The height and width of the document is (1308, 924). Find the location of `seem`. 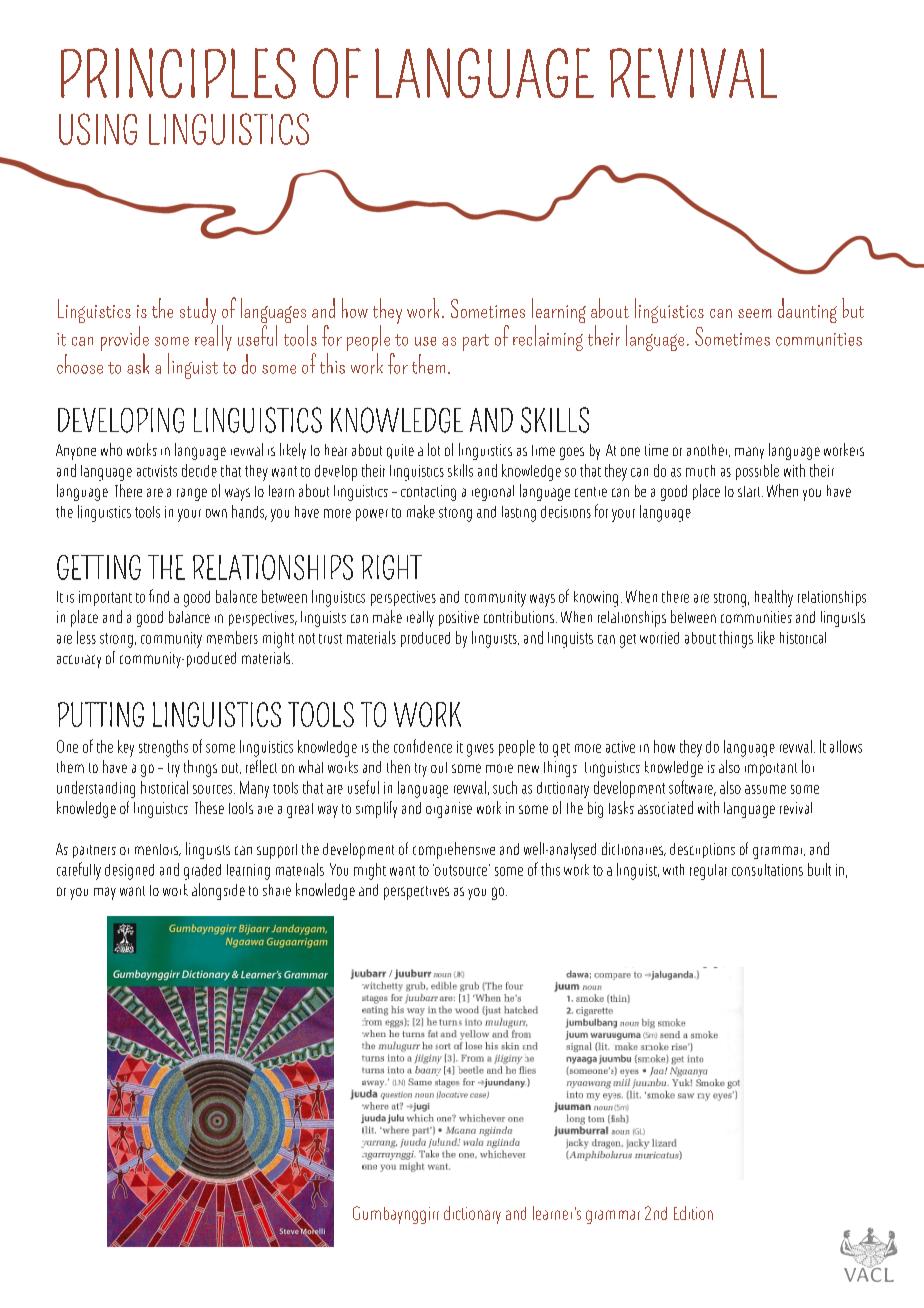

seem is located at coordinates (755, 313).
